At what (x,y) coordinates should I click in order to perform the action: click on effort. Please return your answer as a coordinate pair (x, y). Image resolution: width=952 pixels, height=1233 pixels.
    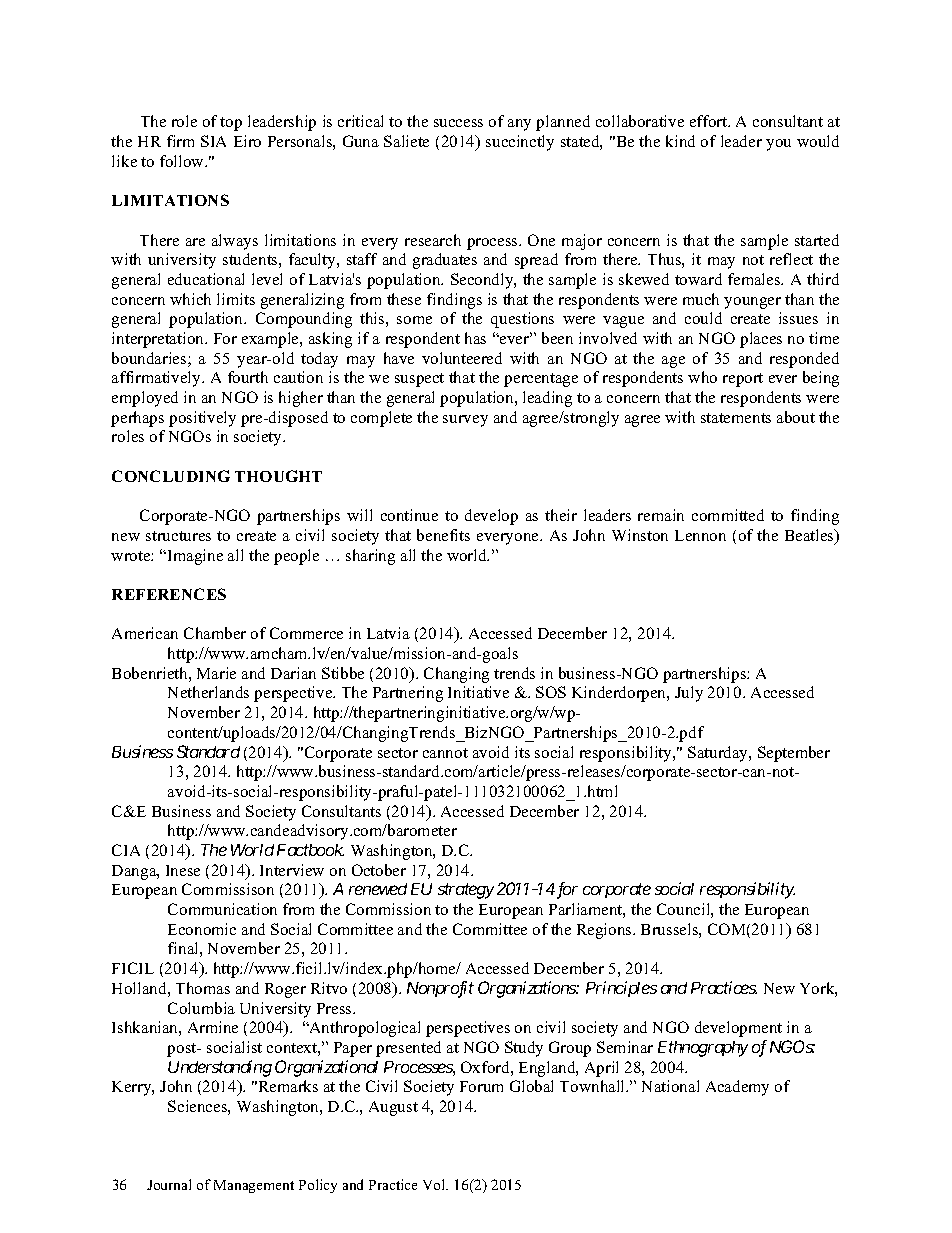
    Looking at the image, I should click on (710, 121).
